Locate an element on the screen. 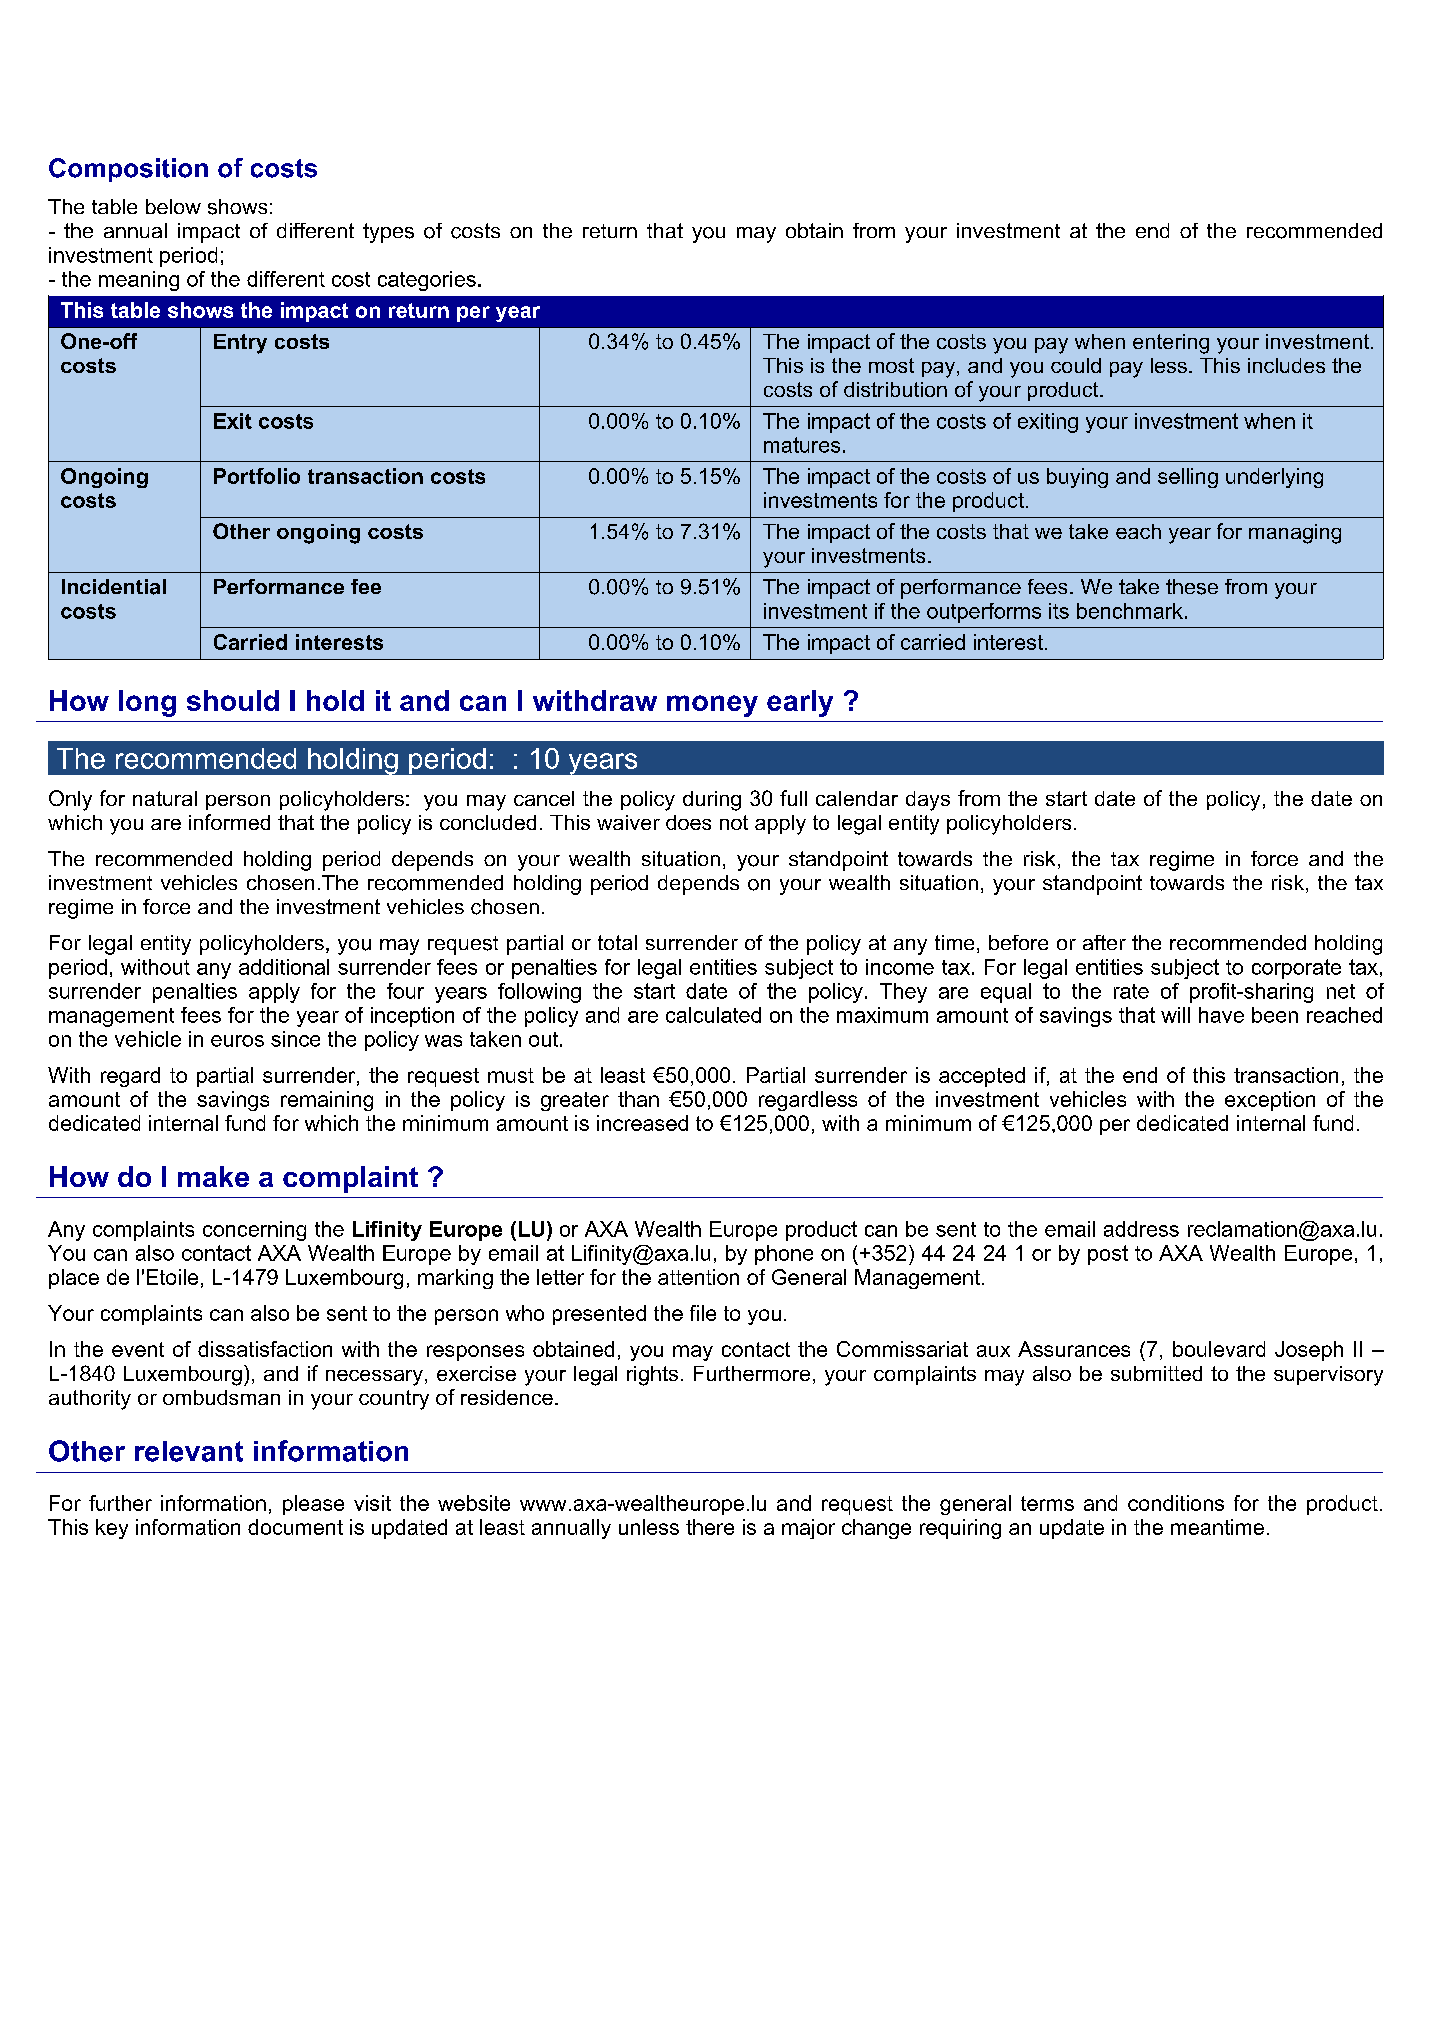 The image size is (1432, 2025). categories is located at coordinates (427, 281).
